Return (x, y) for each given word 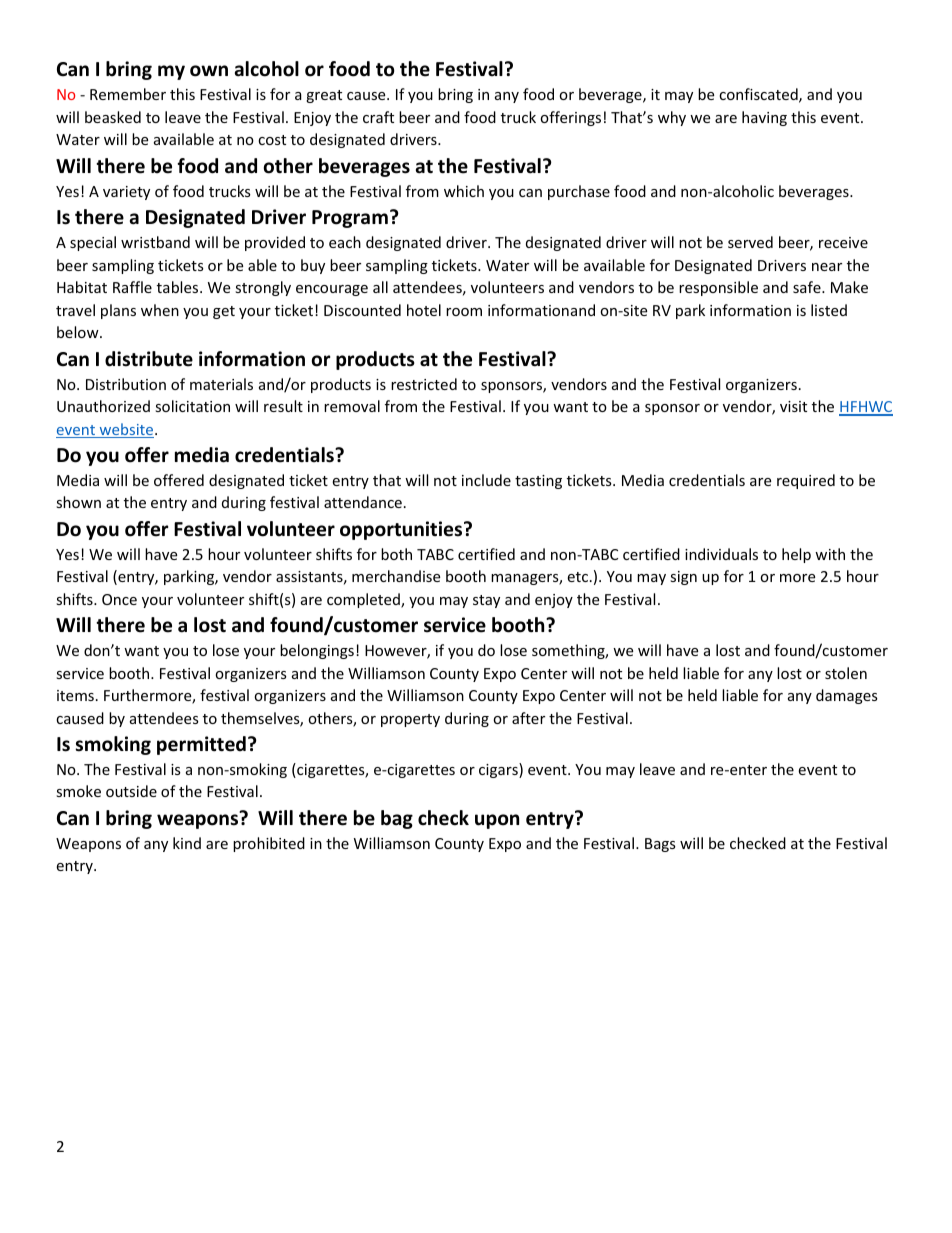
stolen (846, 673)
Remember (128, 94)
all (380, 287)
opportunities (402, 530)
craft (378, 117)
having (764, 118)
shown (78, 502)
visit (793, 406)
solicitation (192, 406)
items (75, 695)
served (750, 242)
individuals (721, 554)
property (410, 720)
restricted (424, 384)
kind (187, 843)
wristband (155, 242)
